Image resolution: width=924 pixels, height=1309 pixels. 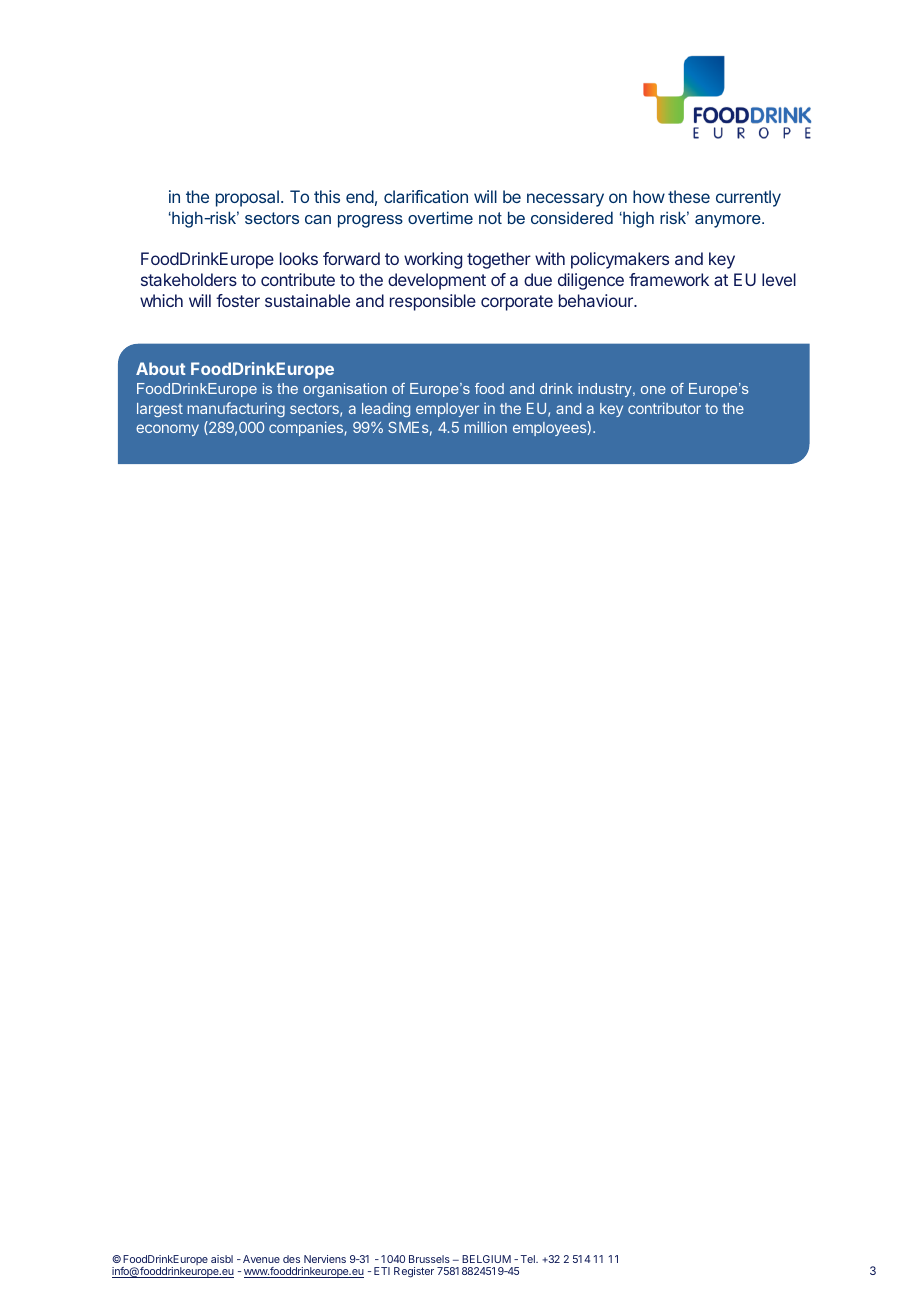 What do you see at coordinates (729, 221) in the screenshot?
I see `anymore` at bounding box center [729, 221].
